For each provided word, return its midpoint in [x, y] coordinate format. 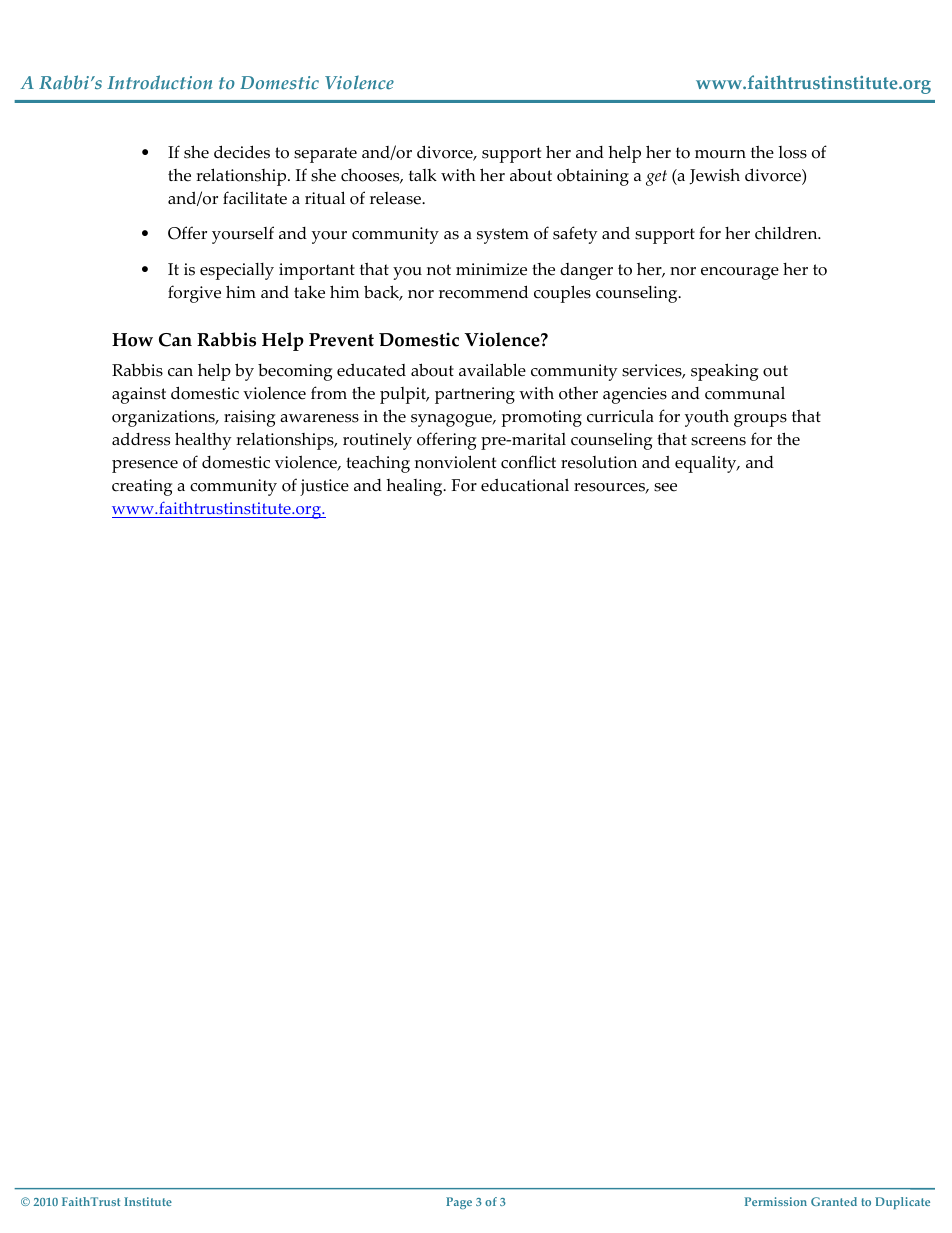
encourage [740, 273]
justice [324, 487]
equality [707, 464]
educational [525, 485]
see [665, 487]
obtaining [593, 177]
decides [242, 152]
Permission [776, 1201]
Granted [834, 1201]
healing [415, 487]
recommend [483, 292]
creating [142, 487]
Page [459, 1203]
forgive [194, 294]
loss [792, 152]
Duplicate [902, 1203]
